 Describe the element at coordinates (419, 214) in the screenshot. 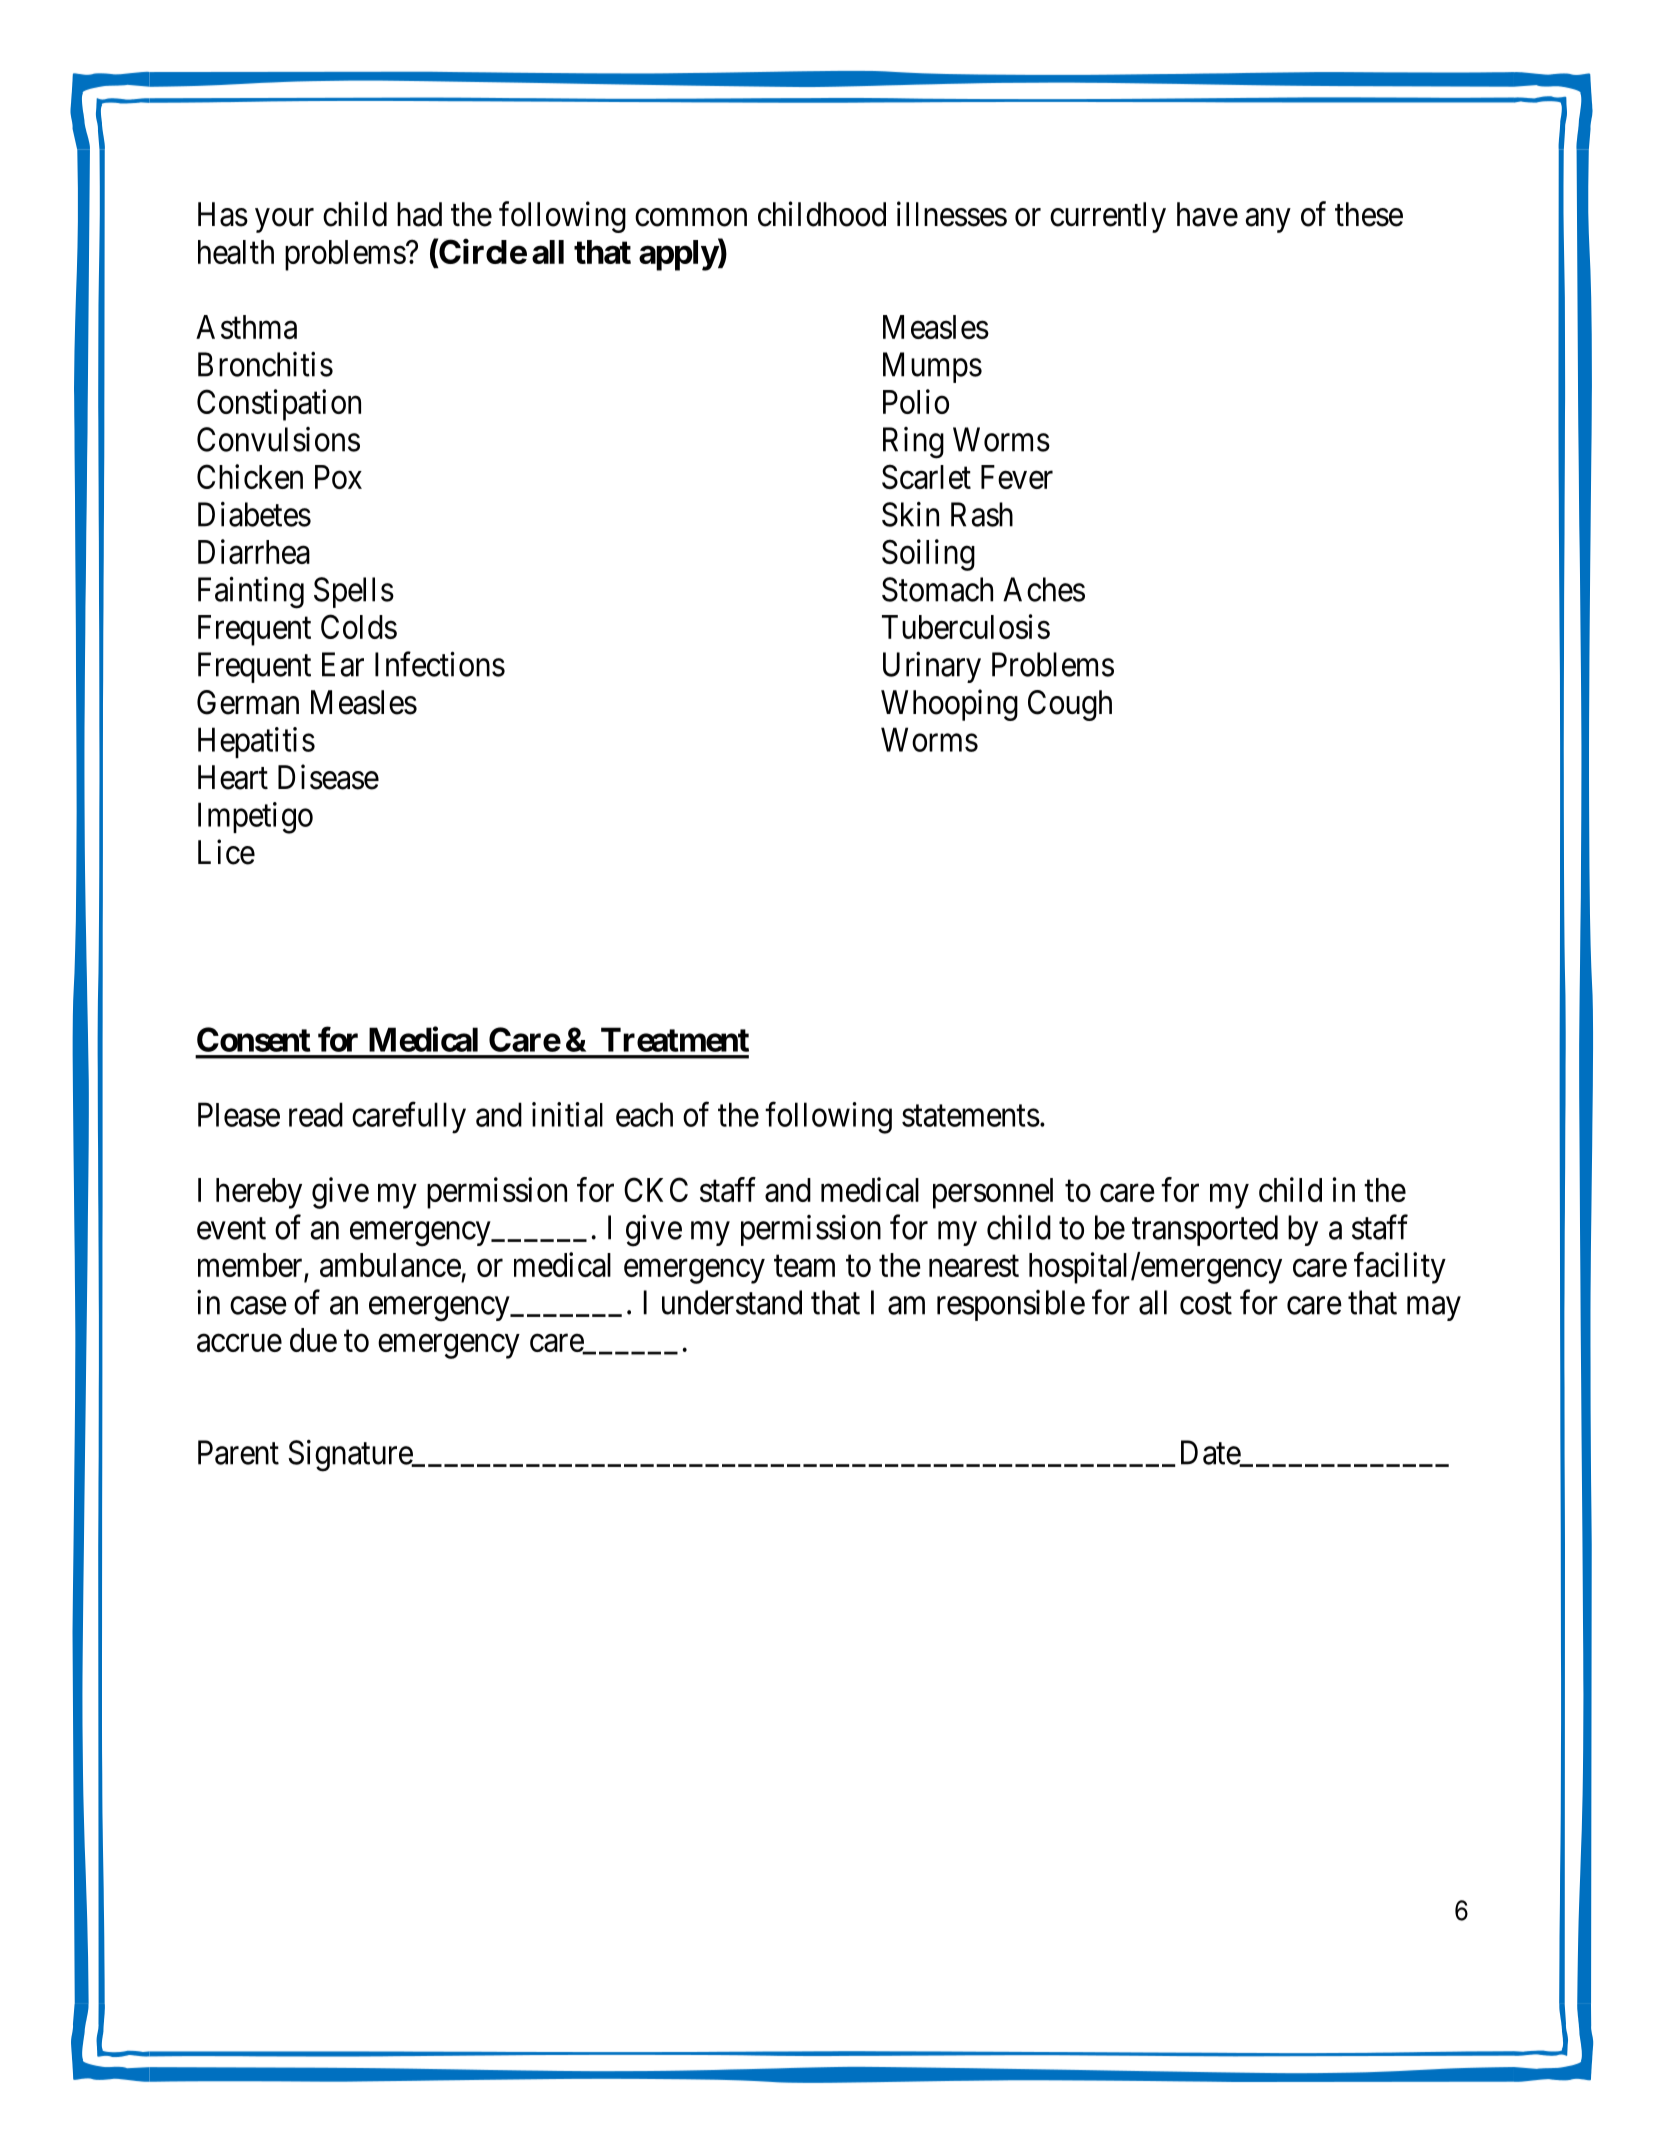

I see `had` at that location.
